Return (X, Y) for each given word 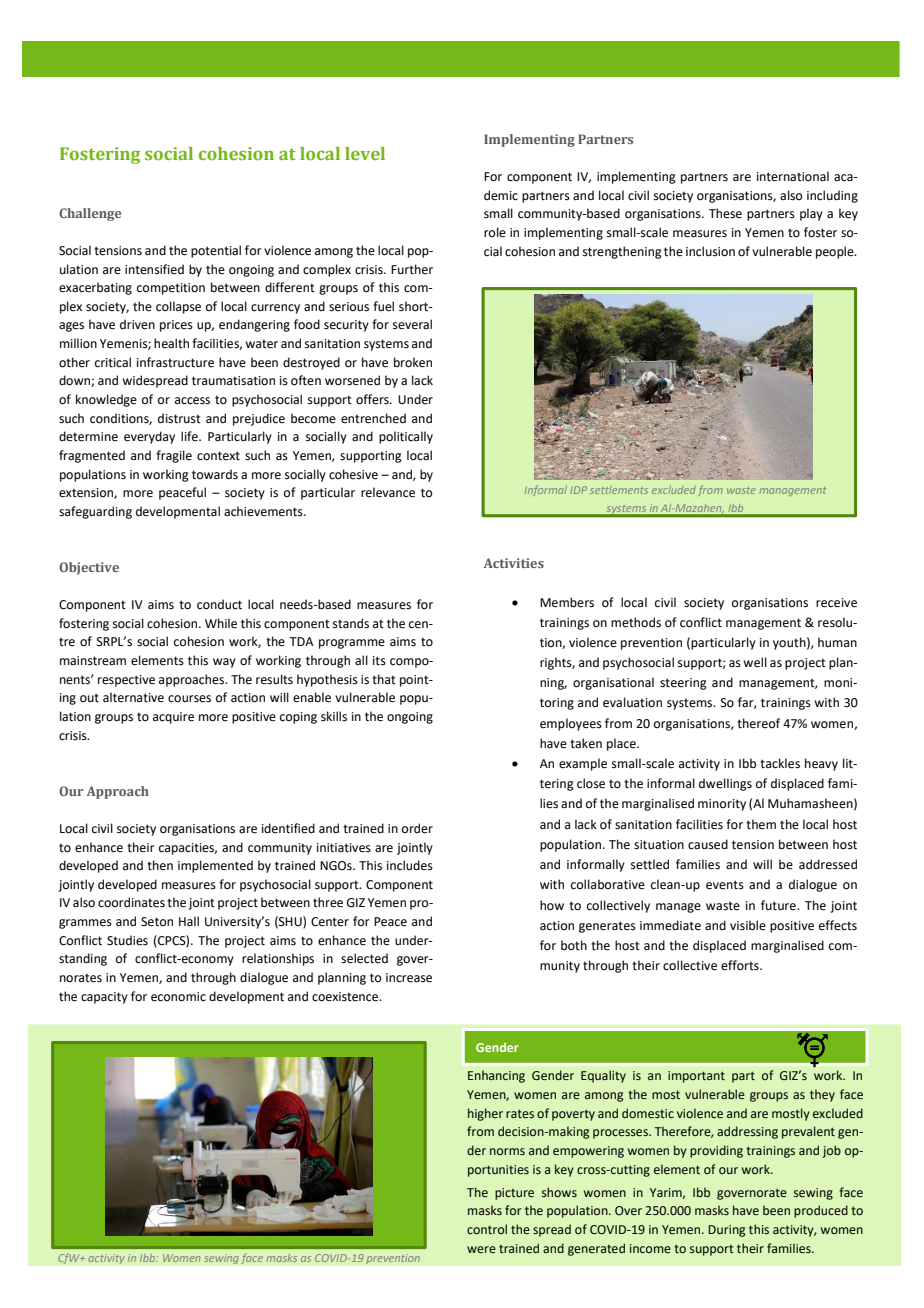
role (495, 232)
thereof (758, 723)
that (384, 679)
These (725, 213)
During (726, 1231)
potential (216, 251)
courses (189, 699)
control (487, 1229)
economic (178, 997)
